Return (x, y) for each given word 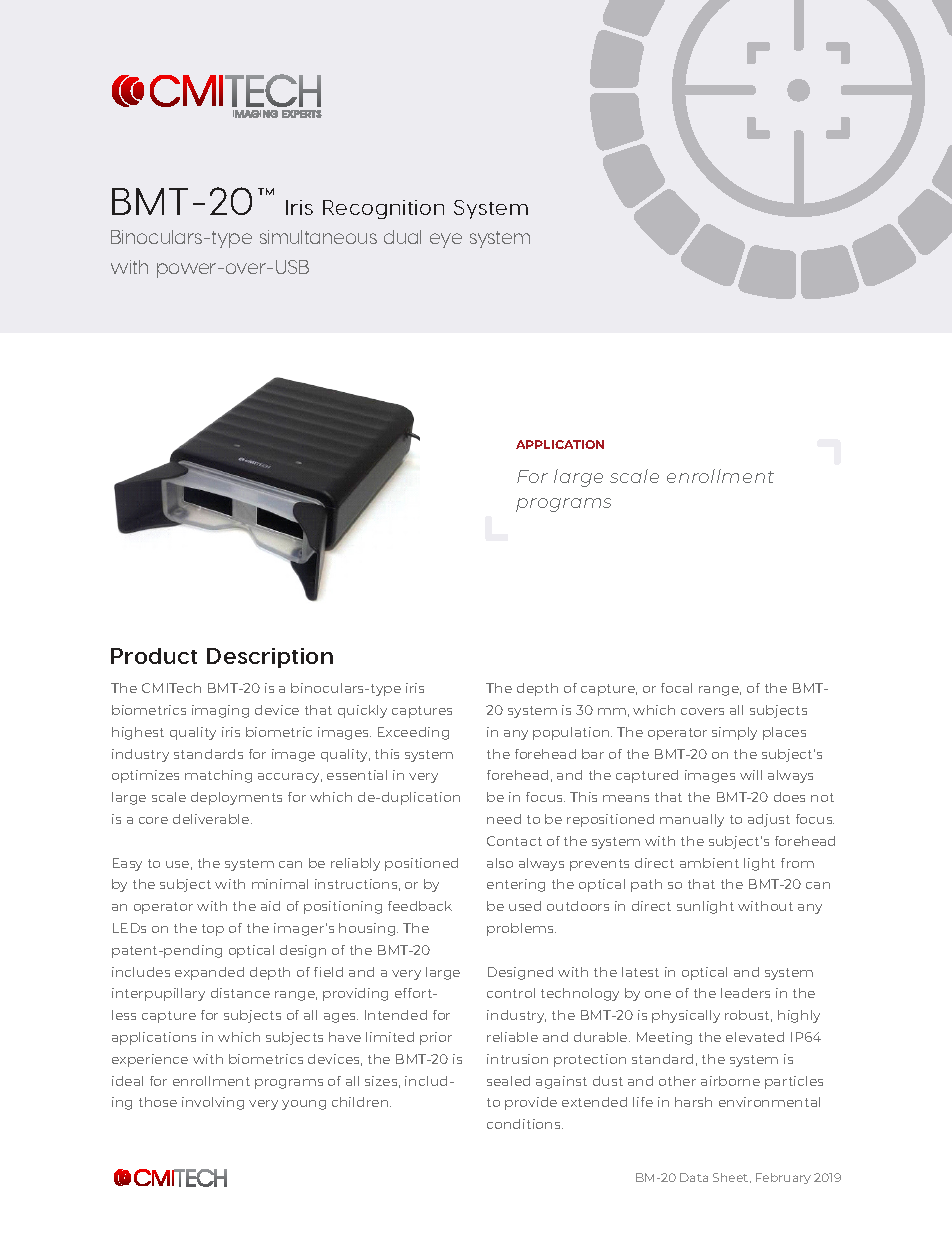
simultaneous (318, 237)
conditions (525, 1124)
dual (402, 237)
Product (154, 656)
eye (446, 240)
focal (676, 688)
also (500, 863)
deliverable (212, 819)
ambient (709, 863)
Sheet (732, 1178)
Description (270, 658)
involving (213, 1103)
